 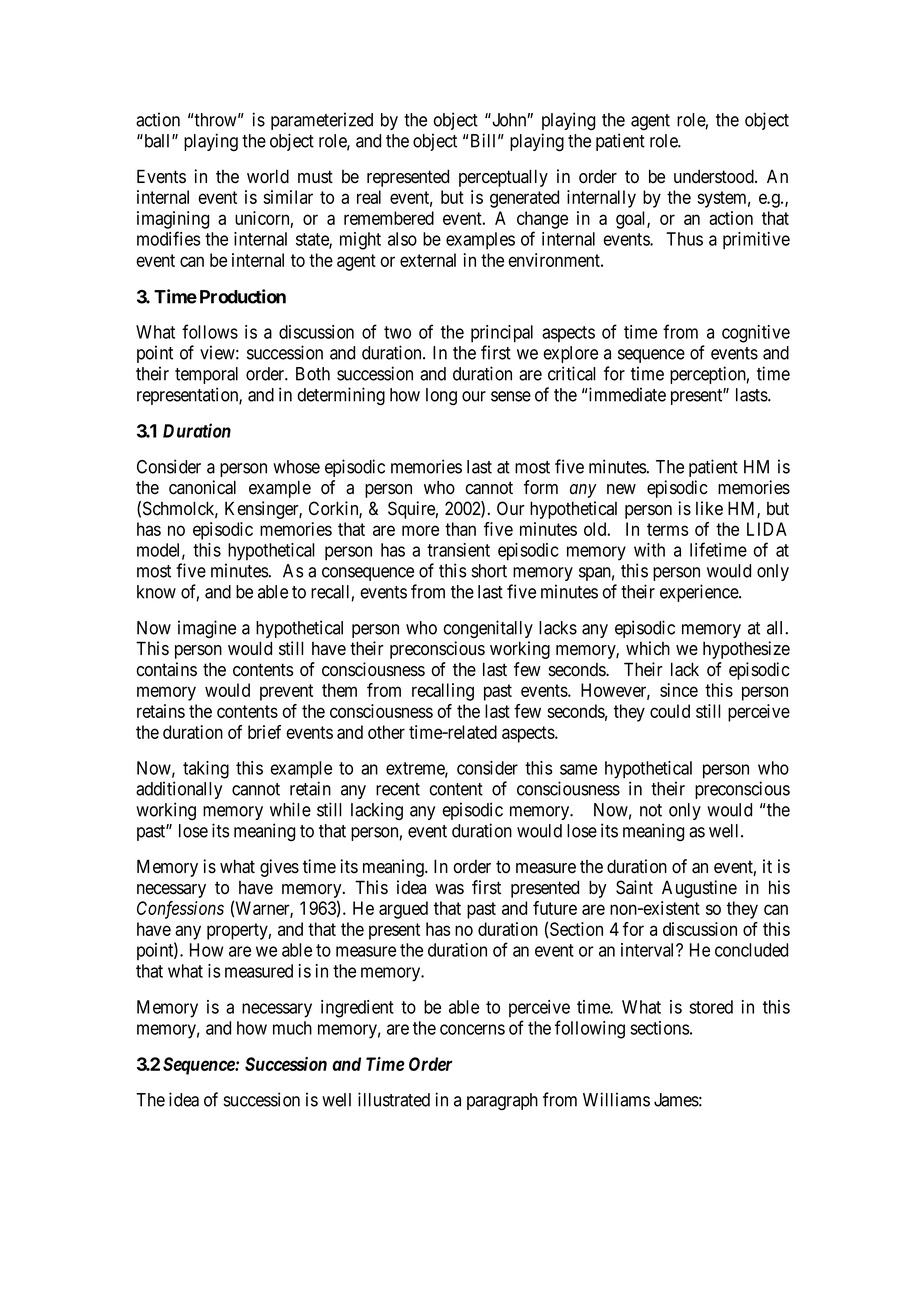 I want to click on understood, so click(x=715, y=176).
